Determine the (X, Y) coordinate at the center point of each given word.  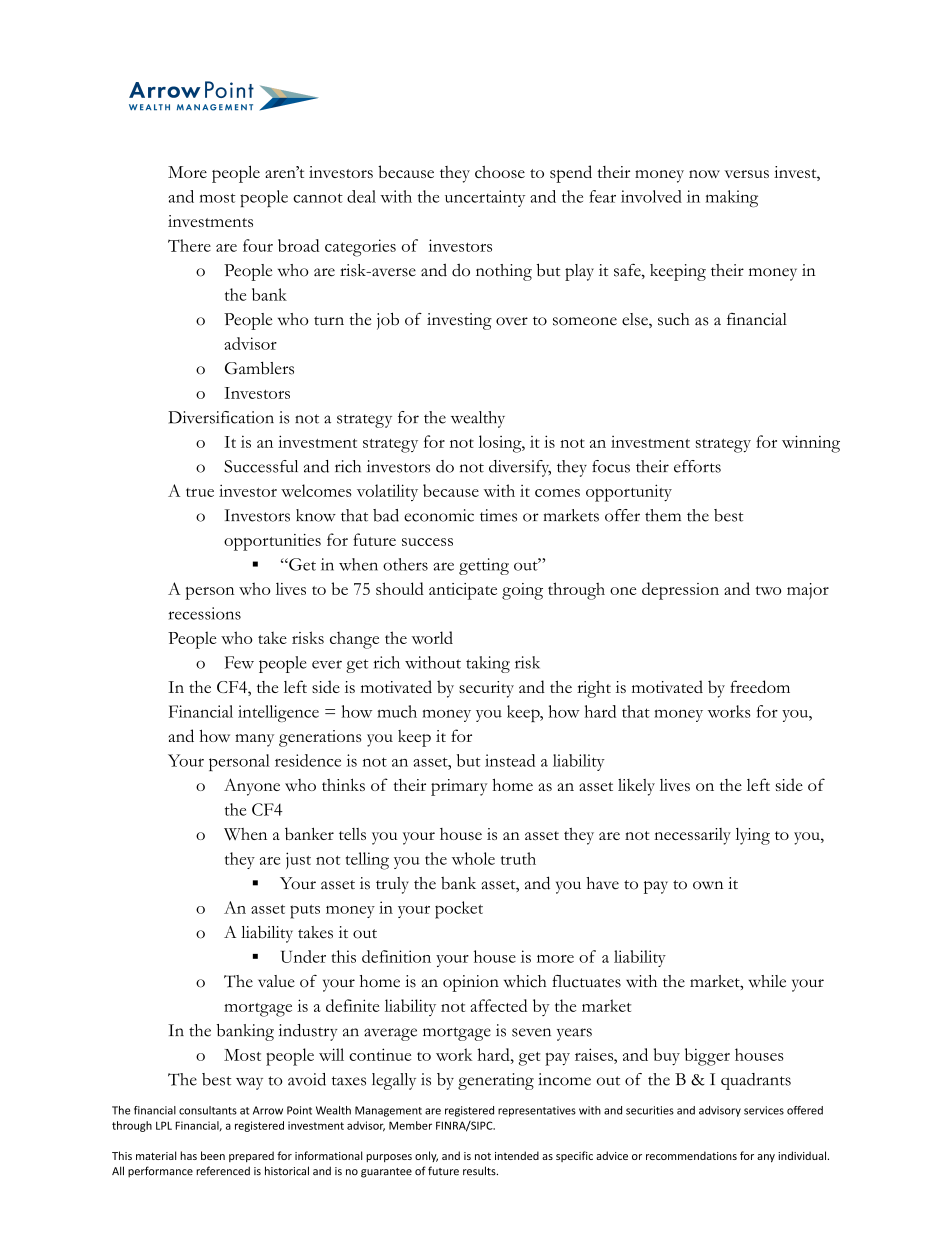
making (732, 198)
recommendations (691, 1155)
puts (305, 911)
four (258, 245)
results (480, 1171)
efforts (697, 466)
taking (488, 664)
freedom (760, 686)
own (708, 885)
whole (473, 858)
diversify (520, 468)
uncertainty (485, 198)
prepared (251, 1156)
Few (239, 662)
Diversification (221, 417)
